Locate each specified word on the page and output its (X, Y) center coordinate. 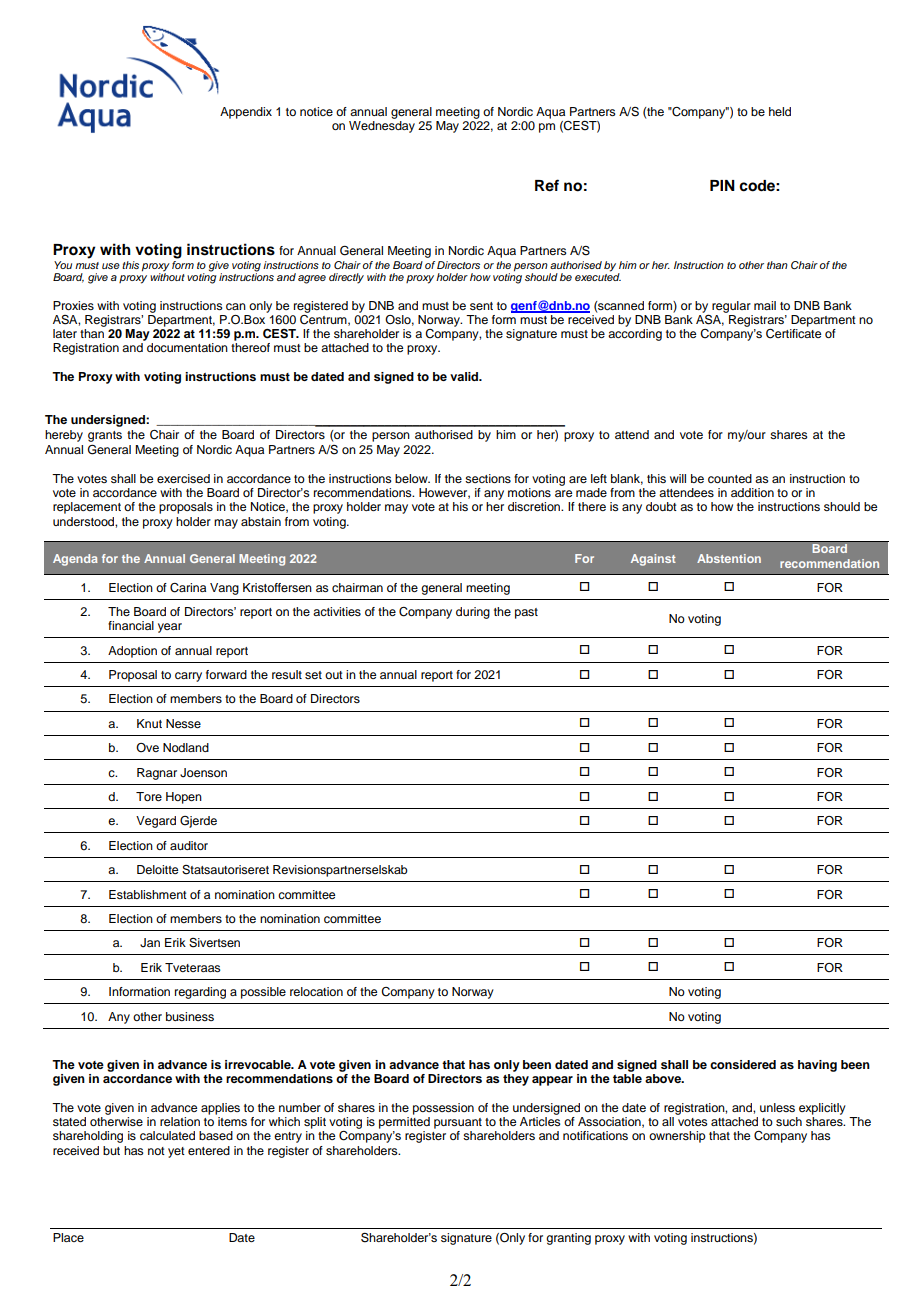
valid (465, 376)
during (473, 613)
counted (730, 478)
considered (743, 1064)
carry (188, 677)
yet (176, 1152)
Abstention (729, 558)
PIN (722, 185)
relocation (316, 991)
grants (105, 436)
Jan (150, 943)
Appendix (246, 113)
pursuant (458, 1123)
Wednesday (382, 127)
